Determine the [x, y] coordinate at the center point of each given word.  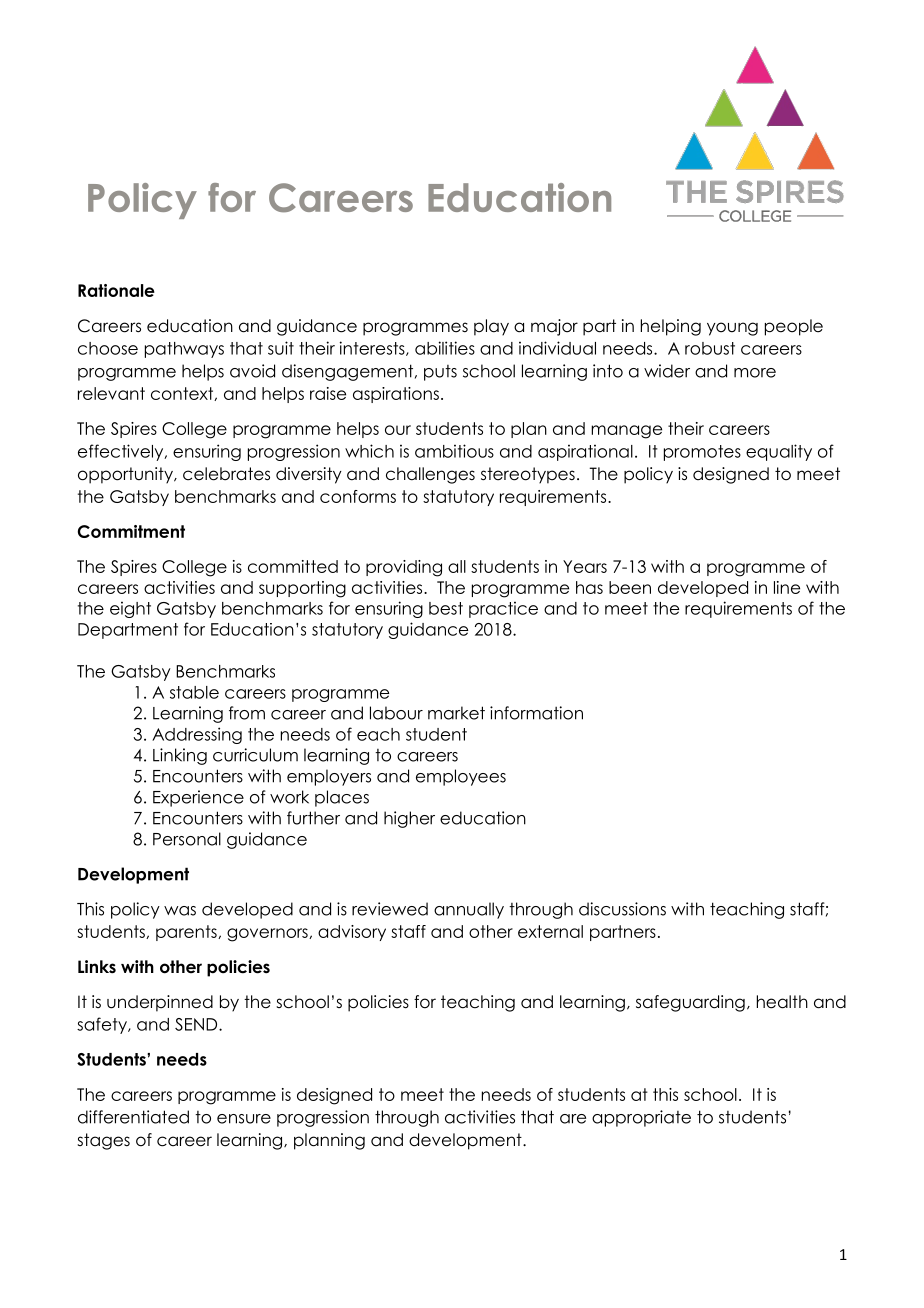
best [446, 608]
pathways [184, 350]
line [787, 587]
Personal [187, 839]
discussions [622, 909]
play [491, 327]
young [732, 329]
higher [409, 819]
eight [130, 609]
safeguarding [690, 1003]
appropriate [641, 1118]
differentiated [133, 1117]
